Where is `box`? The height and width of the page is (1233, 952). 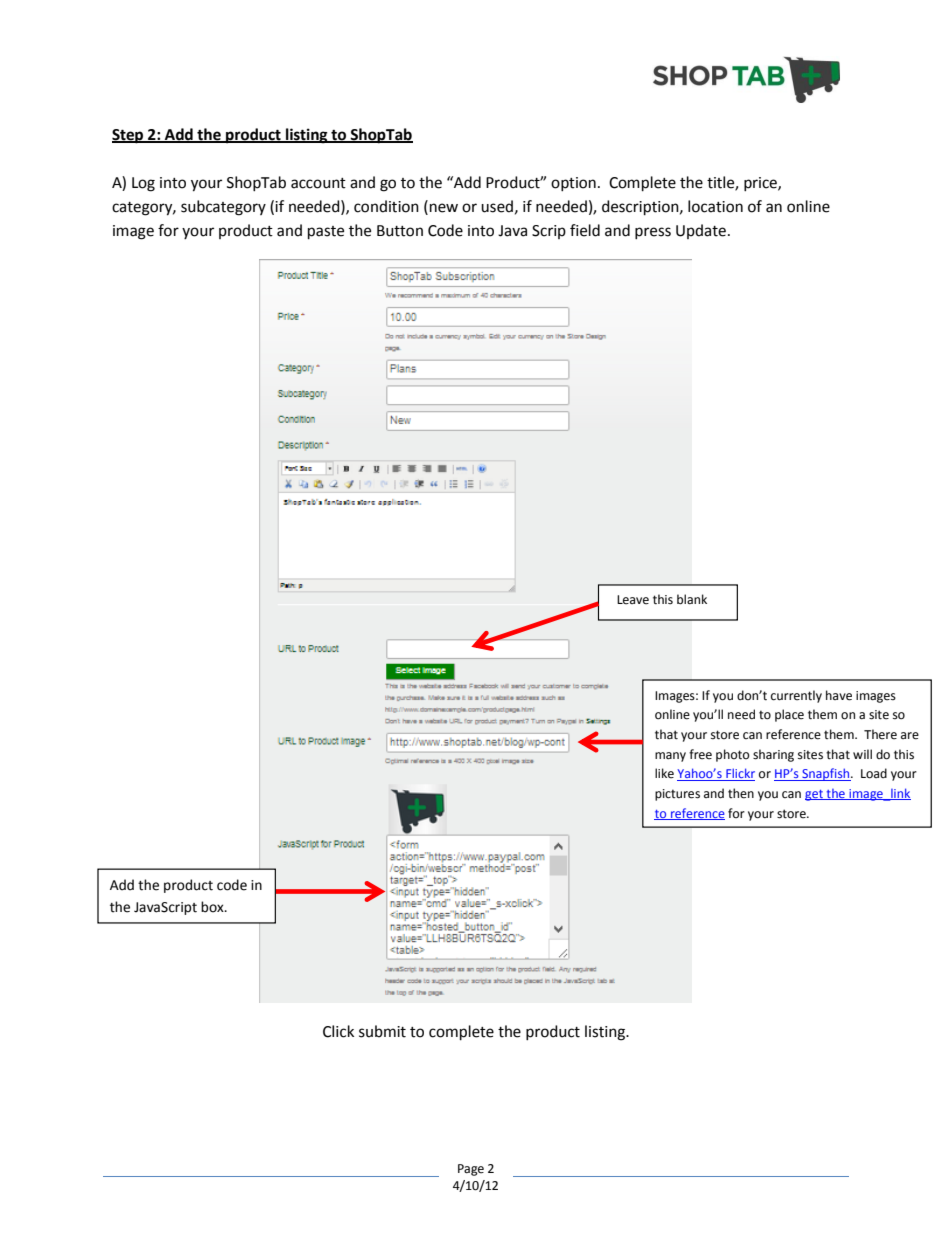 box is located at coordinates (213, 907).
